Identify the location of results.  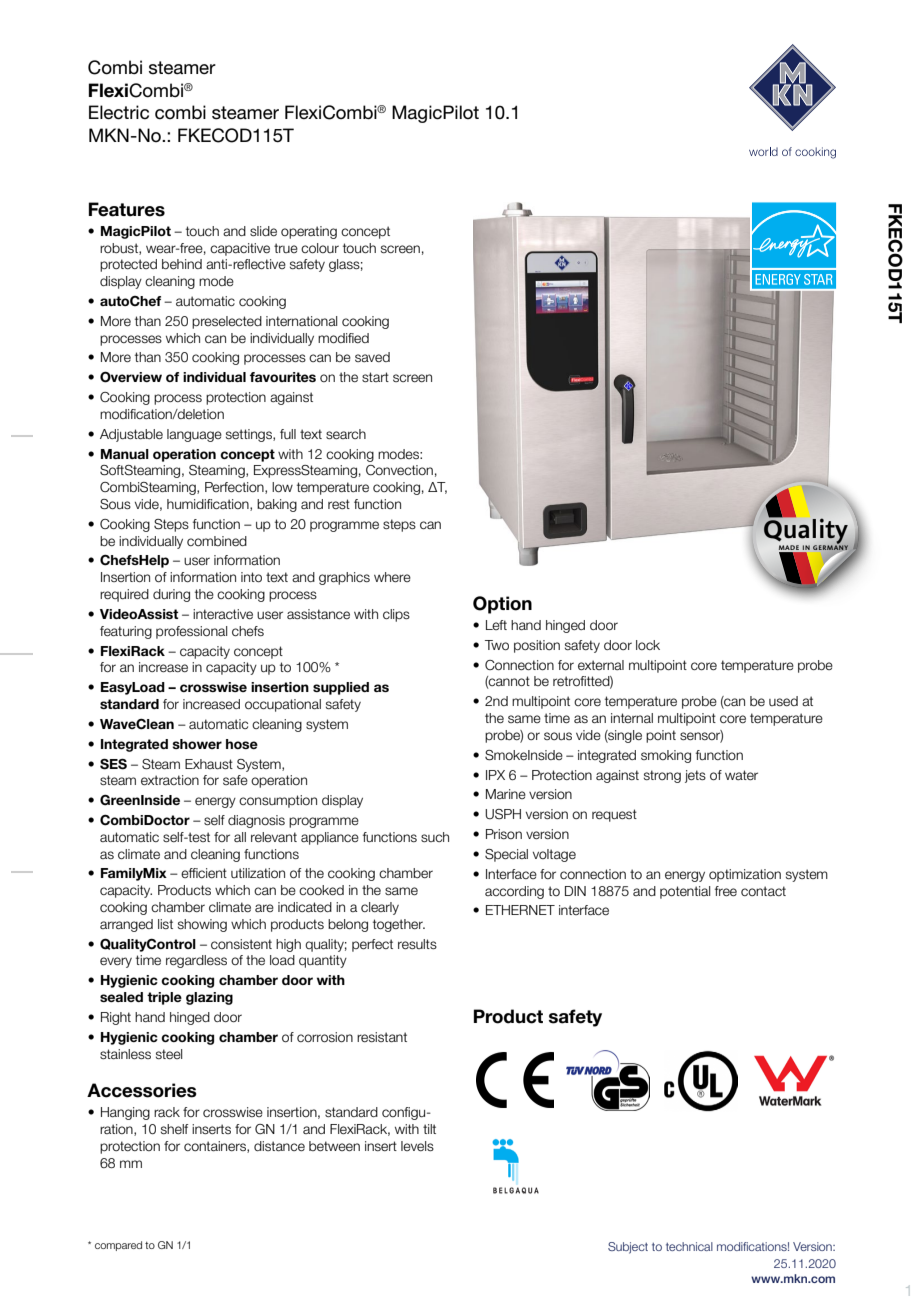
(417, 944).
